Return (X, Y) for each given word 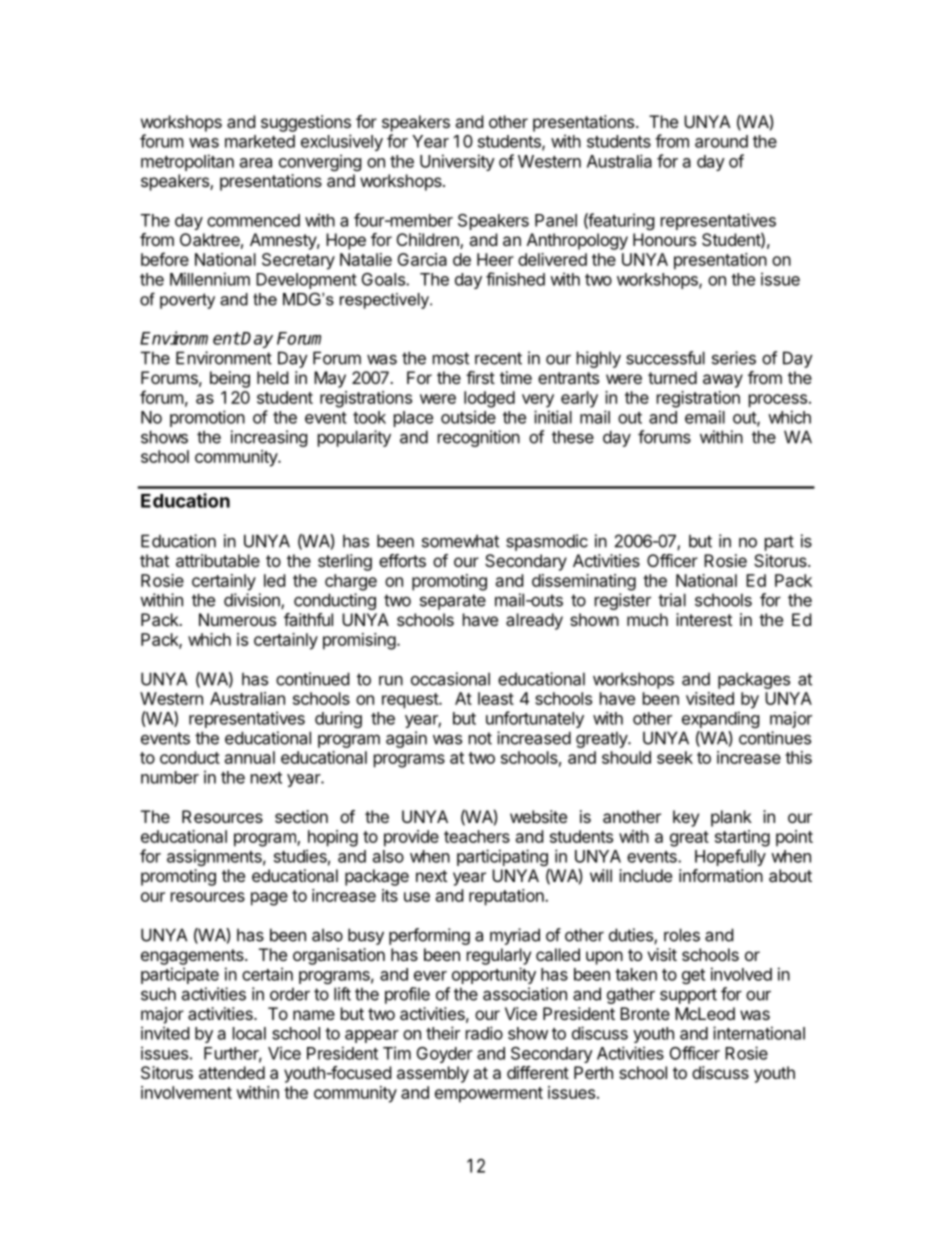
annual (250, 757)
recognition (479, 438)
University (457, 162)
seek (675, 757)
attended (232, 1072)
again (406, 739)
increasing (269, 438)
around (721, 141)
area (256, 163)
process (778, 401)
